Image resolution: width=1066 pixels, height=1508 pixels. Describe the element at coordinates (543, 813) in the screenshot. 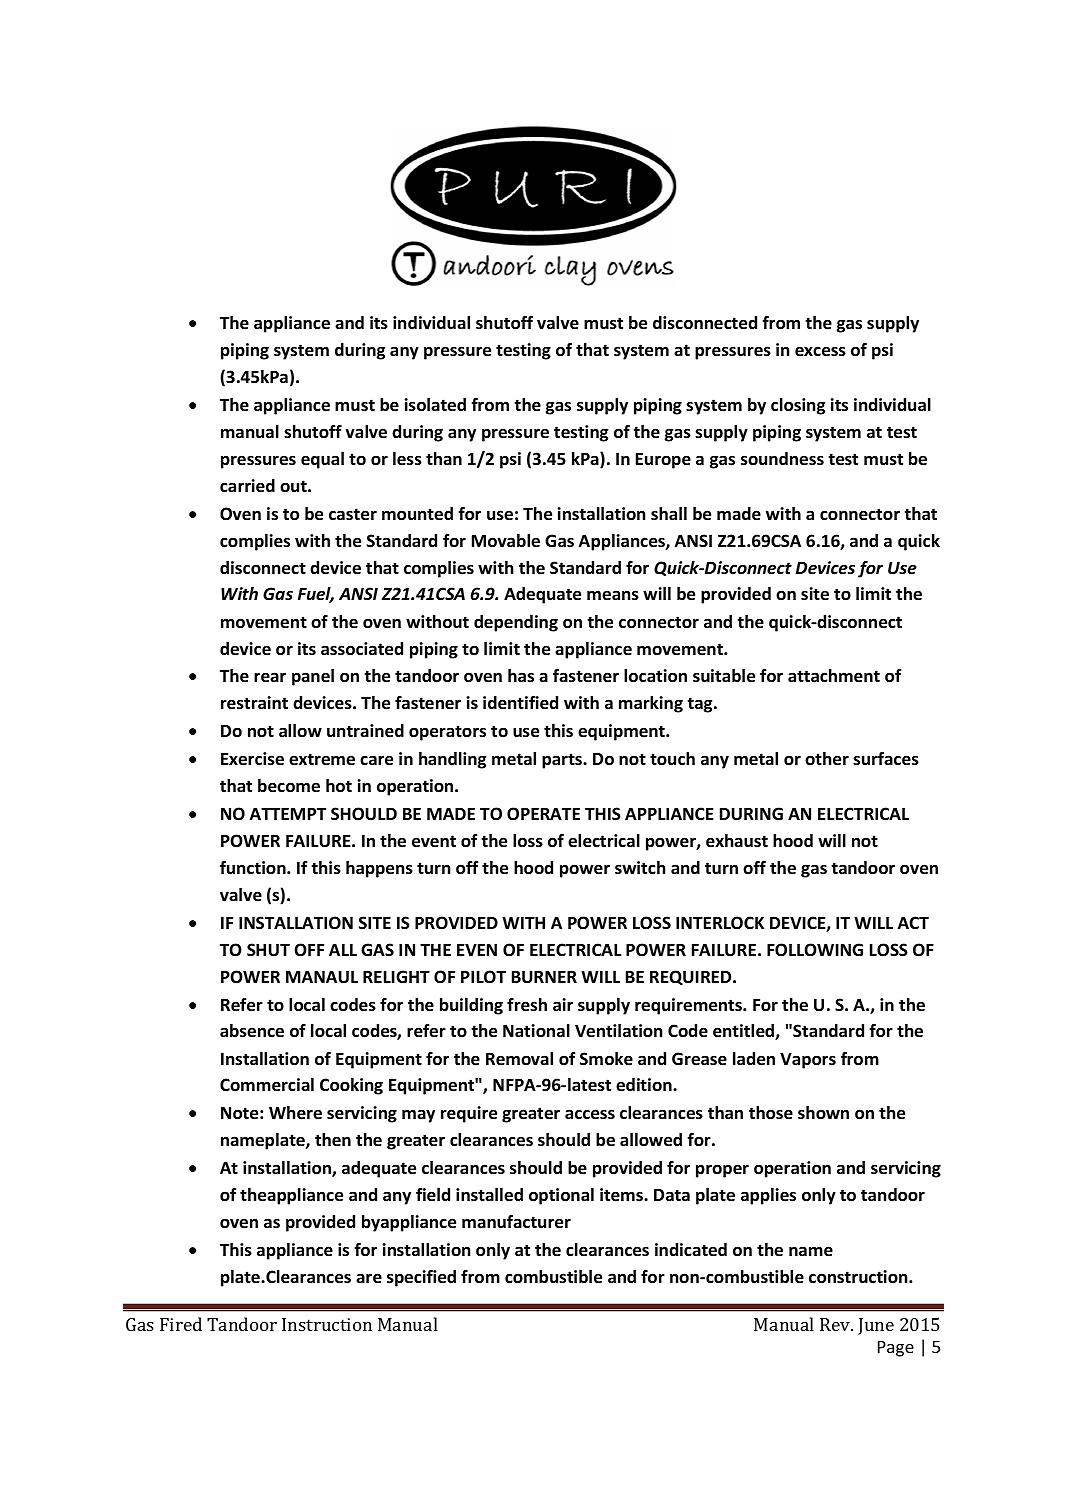

I see `OPERATE` at that location.
